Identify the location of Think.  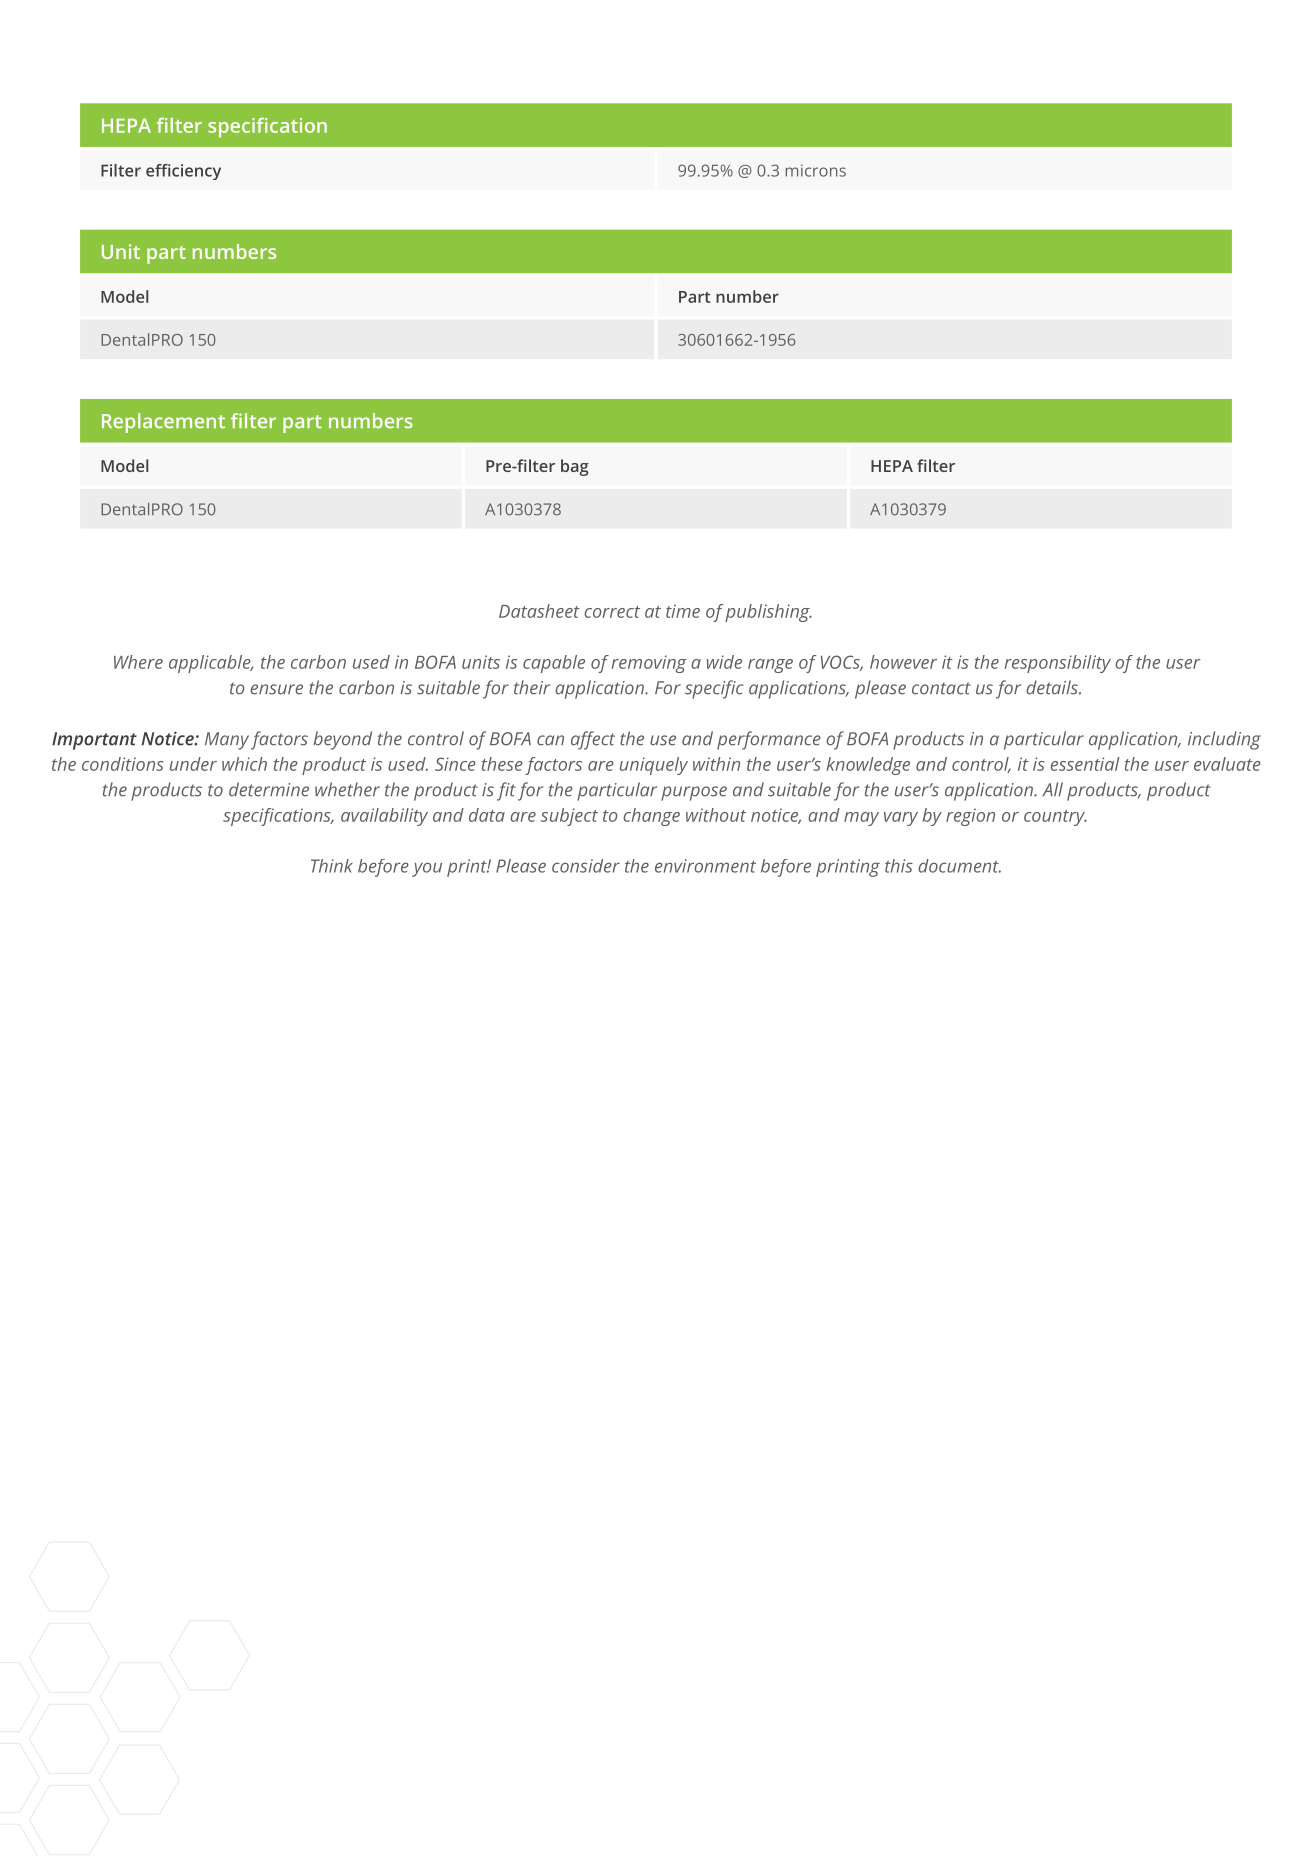
(332, 866).
